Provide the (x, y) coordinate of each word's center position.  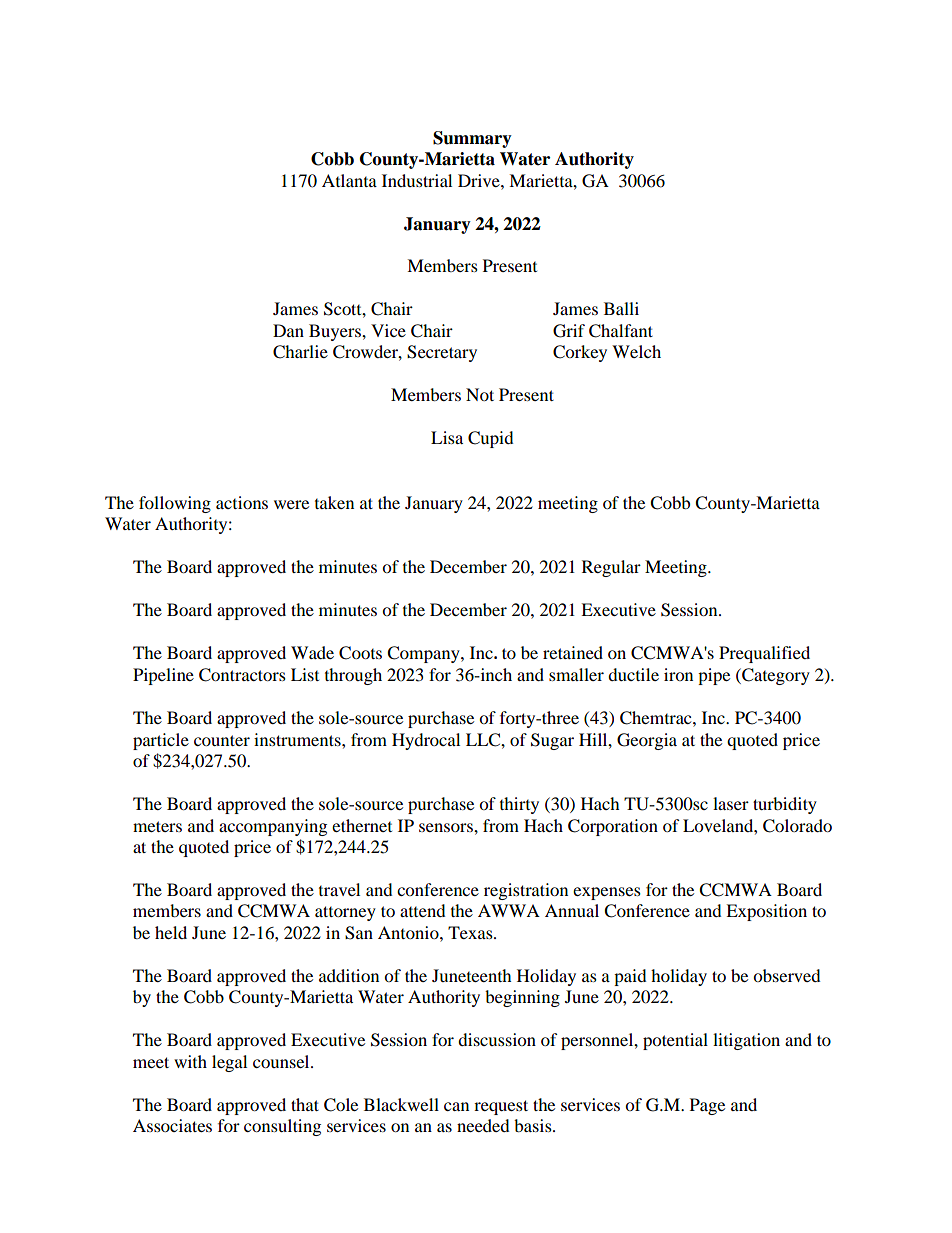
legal (229, 1063)
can (456, 1106)
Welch (636, 351)
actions (242, 502)
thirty (519, 805)
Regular (611, 568)
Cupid (491, 439)
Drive (480, 180)
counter (222, 740)
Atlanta (349, 180)
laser (731, 803)
